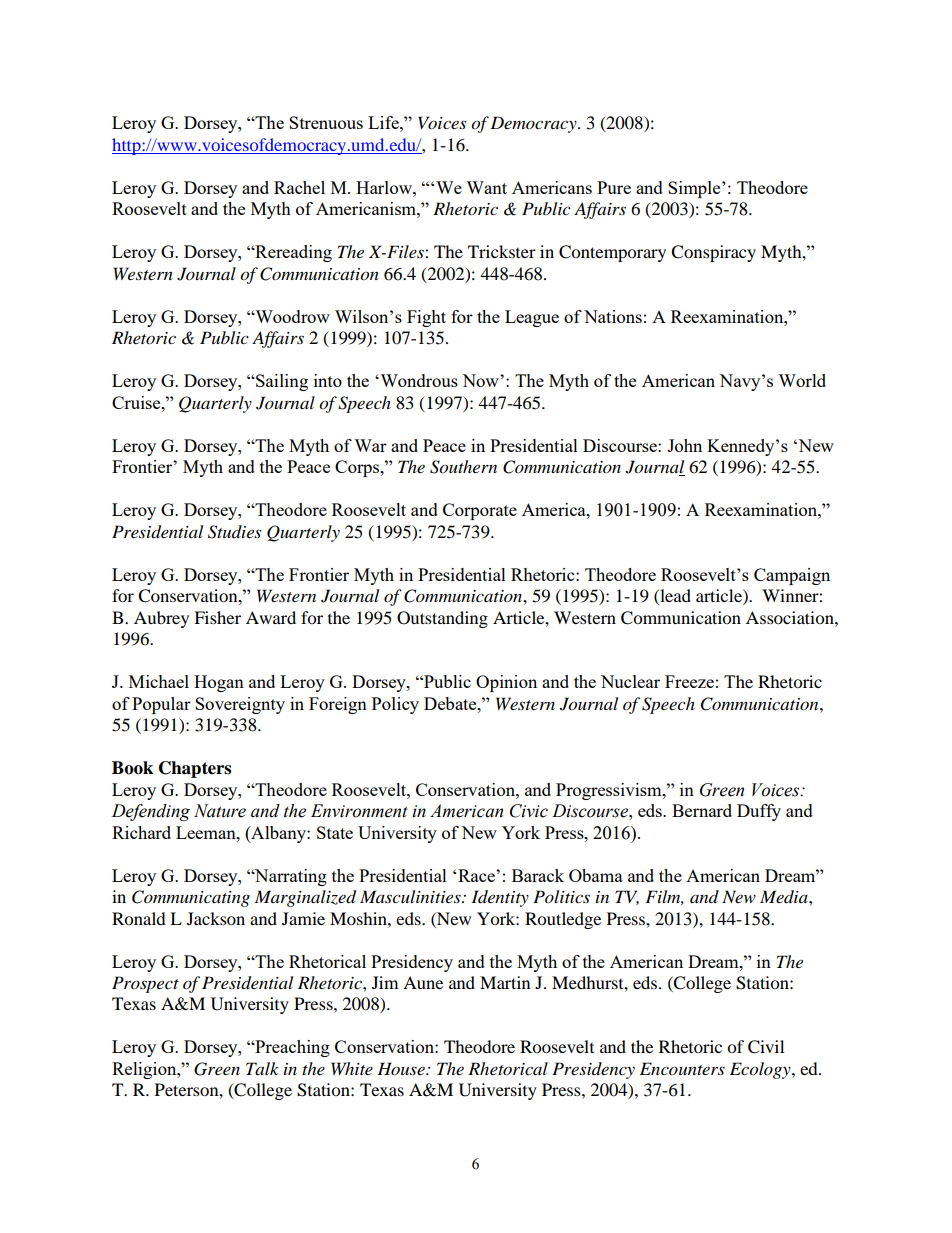 The height and width of the screenshot is (1233, 952). I want to click on World, so click(802, 380).
